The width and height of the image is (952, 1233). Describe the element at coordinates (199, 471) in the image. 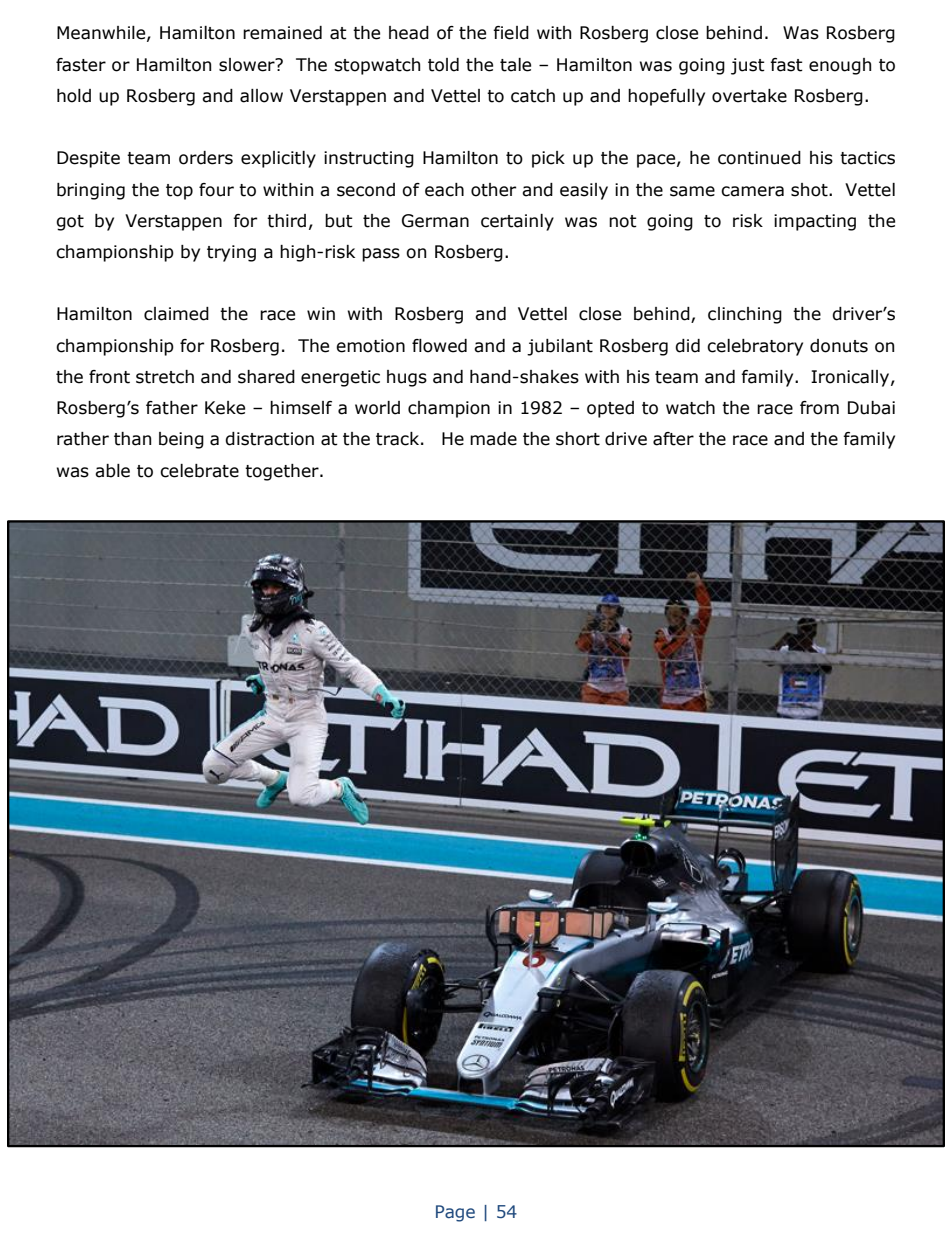

I see `celebrate` at that location.
